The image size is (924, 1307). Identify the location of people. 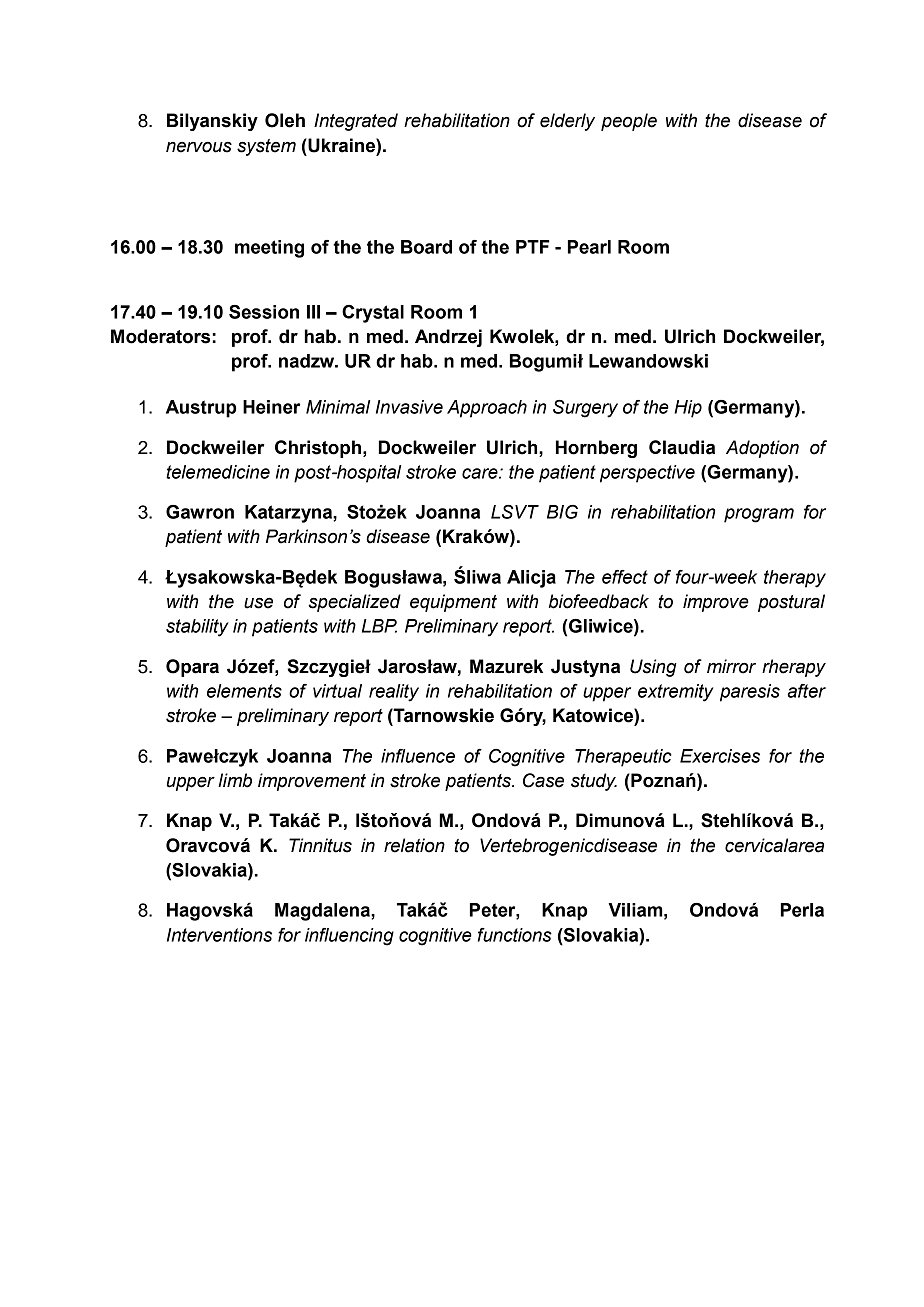
(629, 122).
